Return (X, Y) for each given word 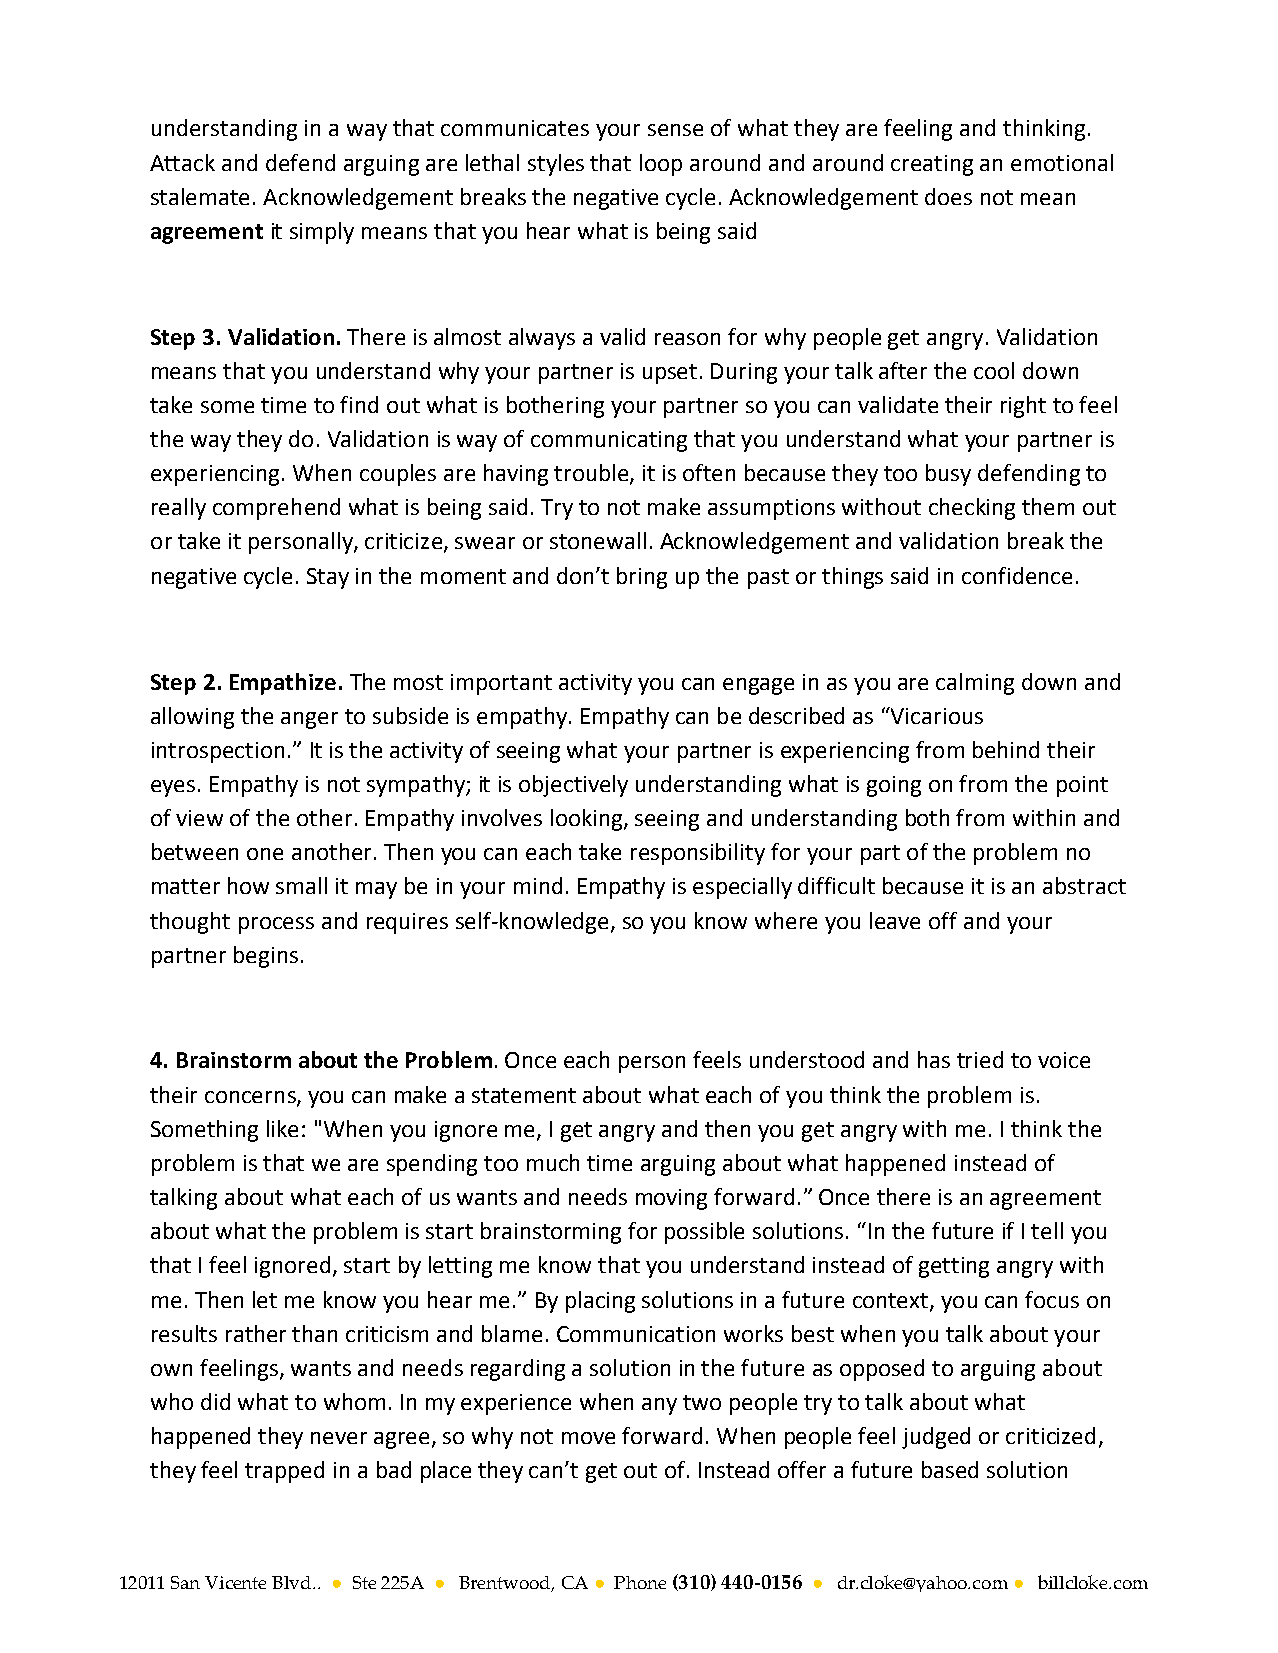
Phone (640, 1582)
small (301, 885)
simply (322, 233)
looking (588, 820)
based (950, 1469)
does (948, 196)
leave (895, 920)
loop (661, 165)
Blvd (293, 1582)
